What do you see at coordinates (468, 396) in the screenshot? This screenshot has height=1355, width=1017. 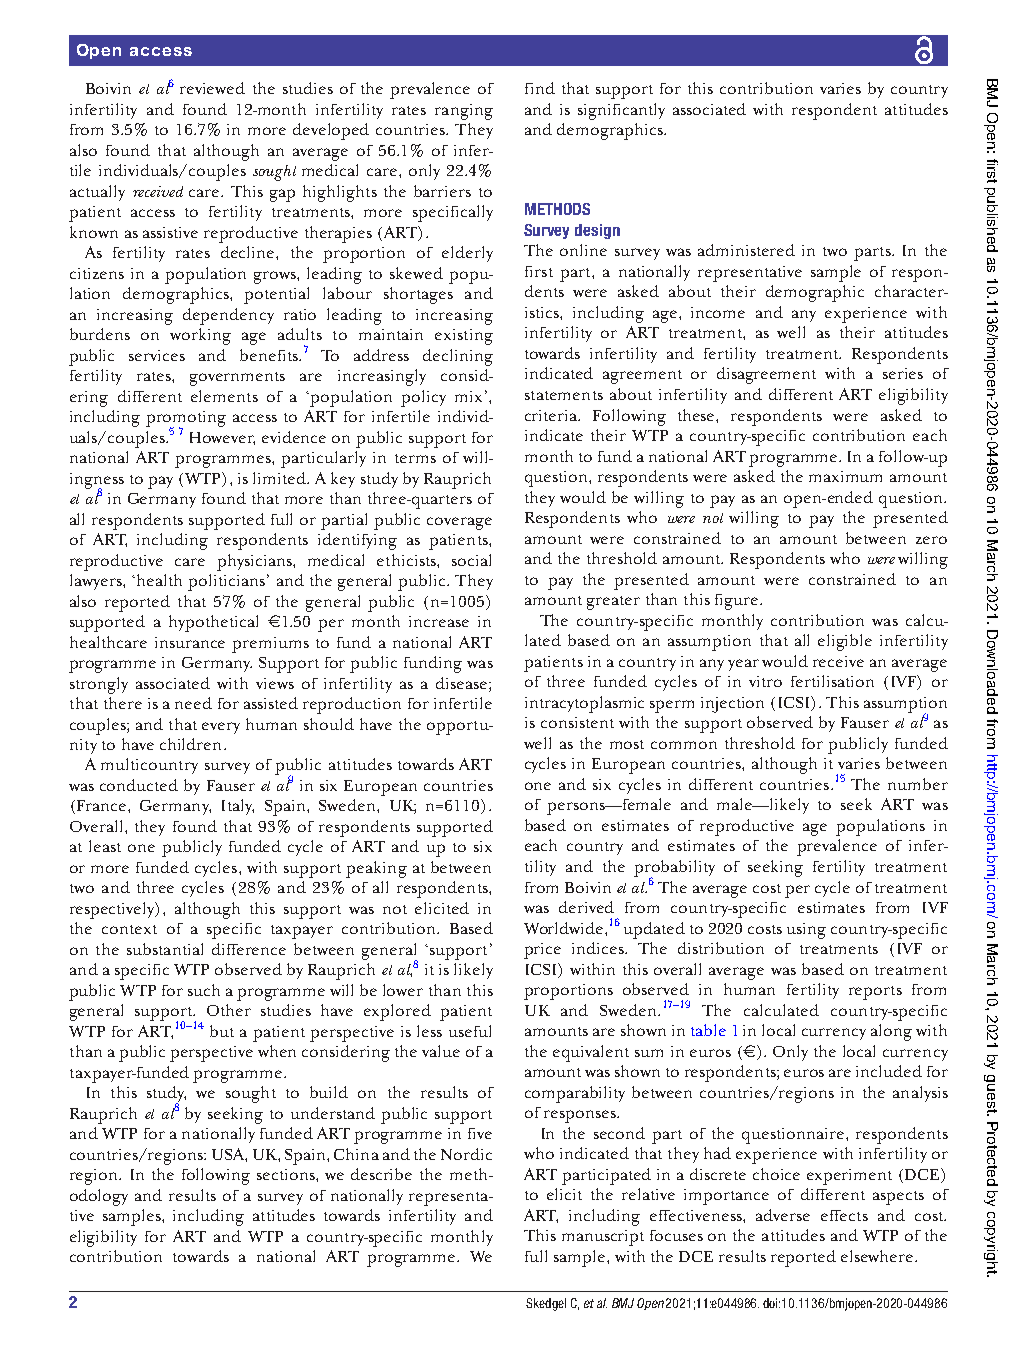 I see `mix` at bounding box center [468, 396].
